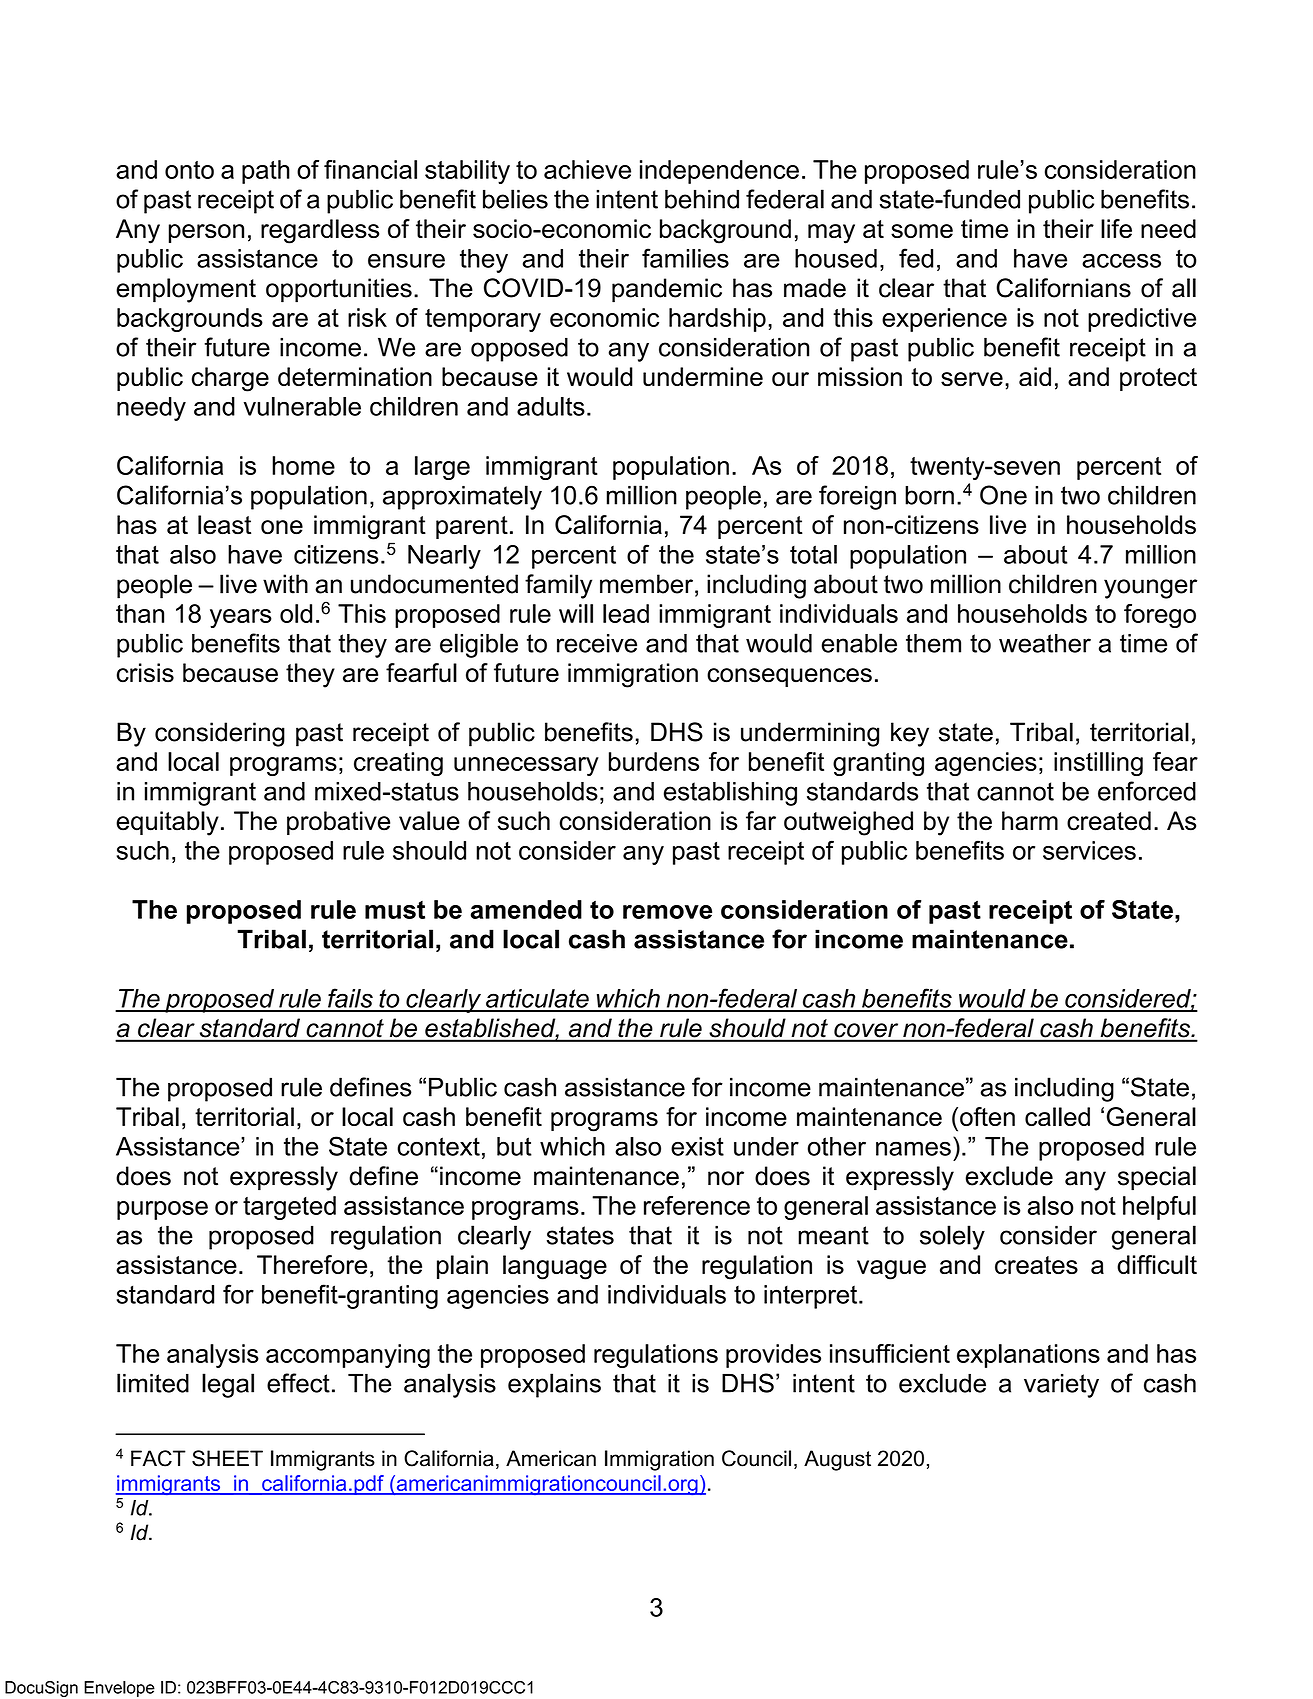  Describe the element at coordinates (1057, 1116) in the screenshot. I see `called` at that location.
